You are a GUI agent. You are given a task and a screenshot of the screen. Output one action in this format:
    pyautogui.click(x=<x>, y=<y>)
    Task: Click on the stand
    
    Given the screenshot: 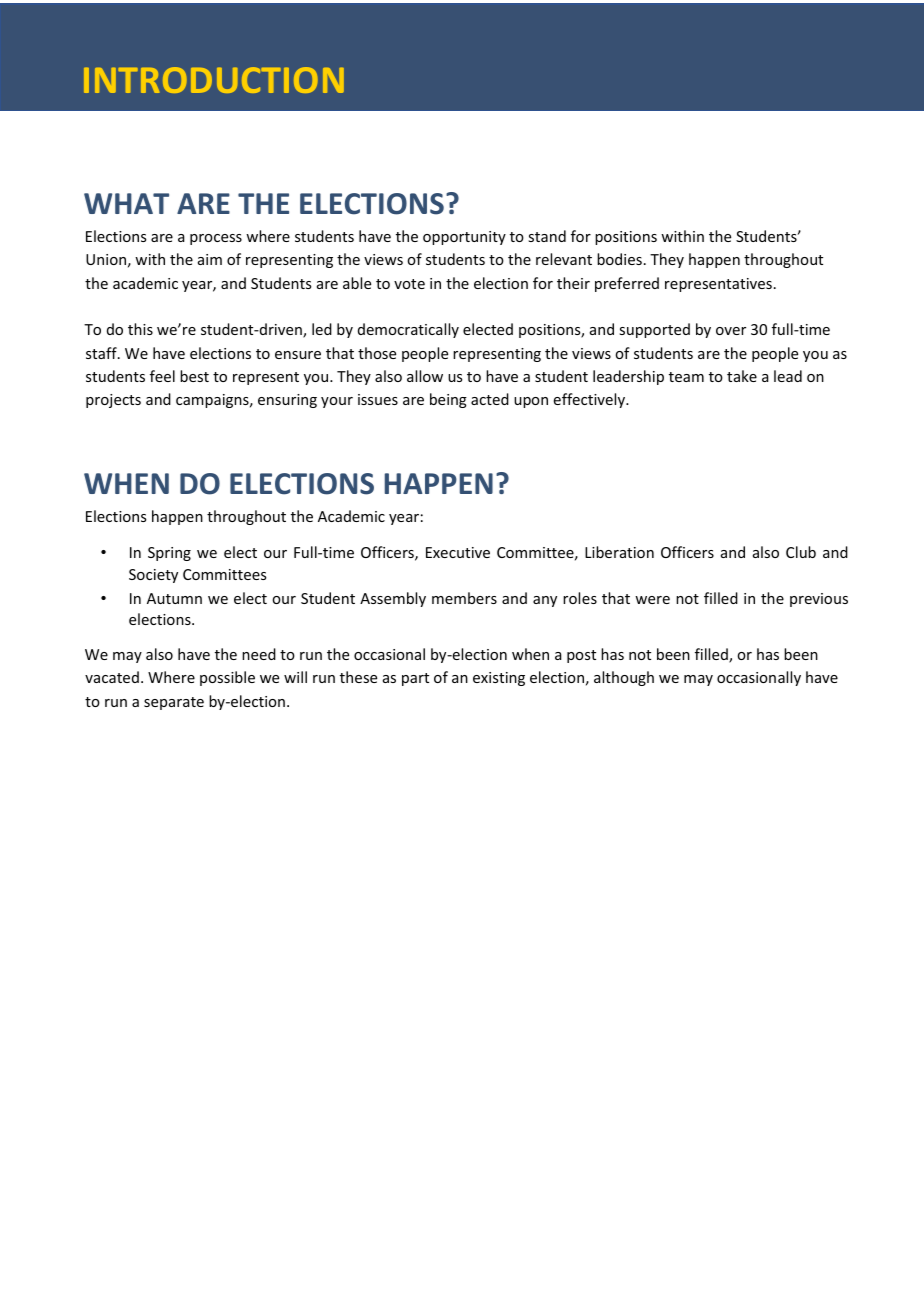 What is the action you would take?
    pyautogui.click(x=547, y=236)
